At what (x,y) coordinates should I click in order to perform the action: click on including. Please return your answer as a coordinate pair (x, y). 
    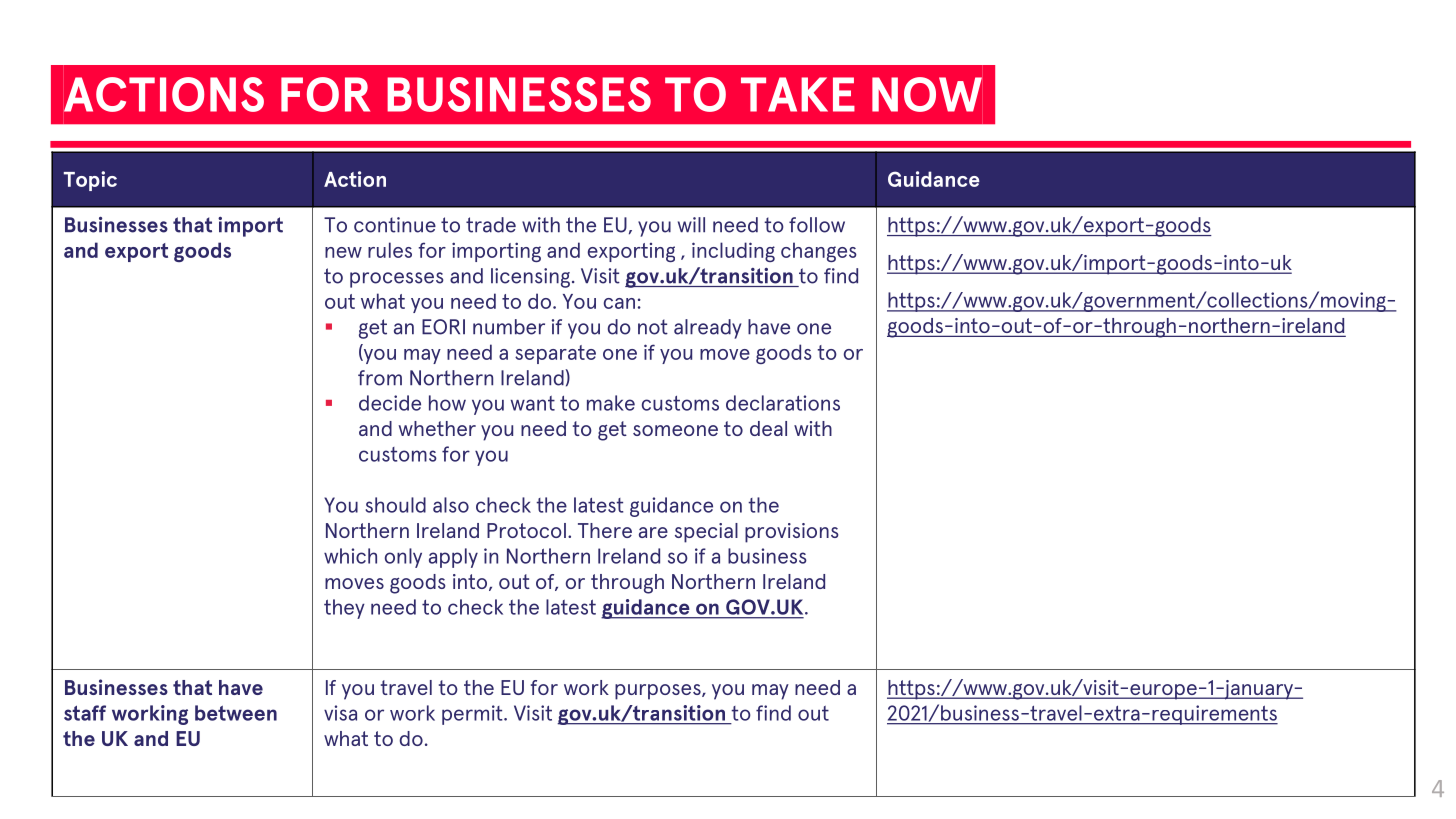
    Looking at the image, I should click on (733, 252).
